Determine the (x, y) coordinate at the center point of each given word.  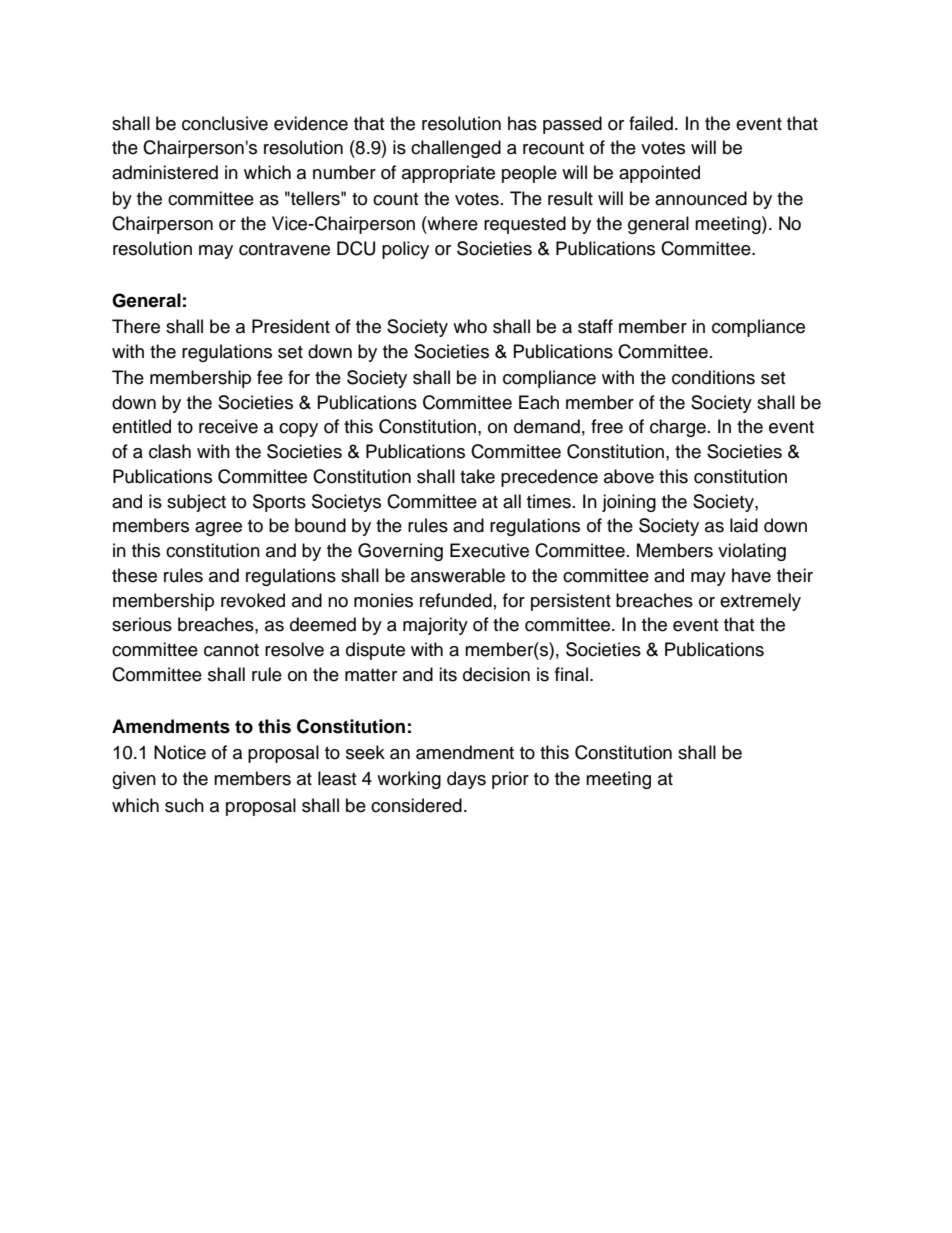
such (184, 805)
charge (678, 428)
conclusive (225, 123)
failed (651, 123)
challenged (456, 149)
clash (170, 451)
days (466, 780)
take (477, 476)
